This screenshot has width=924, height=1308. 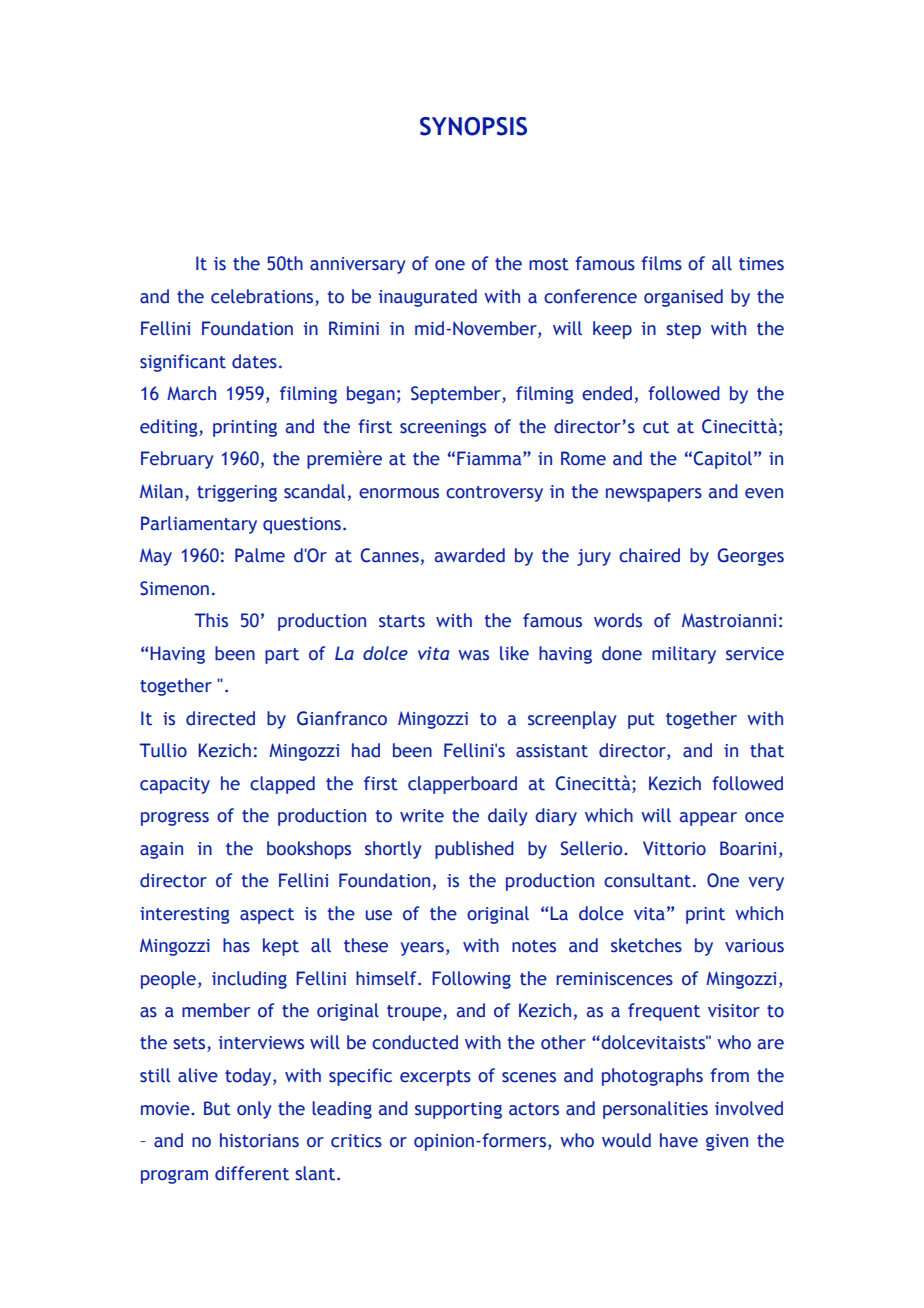 I want to click on This, so click(x=211, y=620).
